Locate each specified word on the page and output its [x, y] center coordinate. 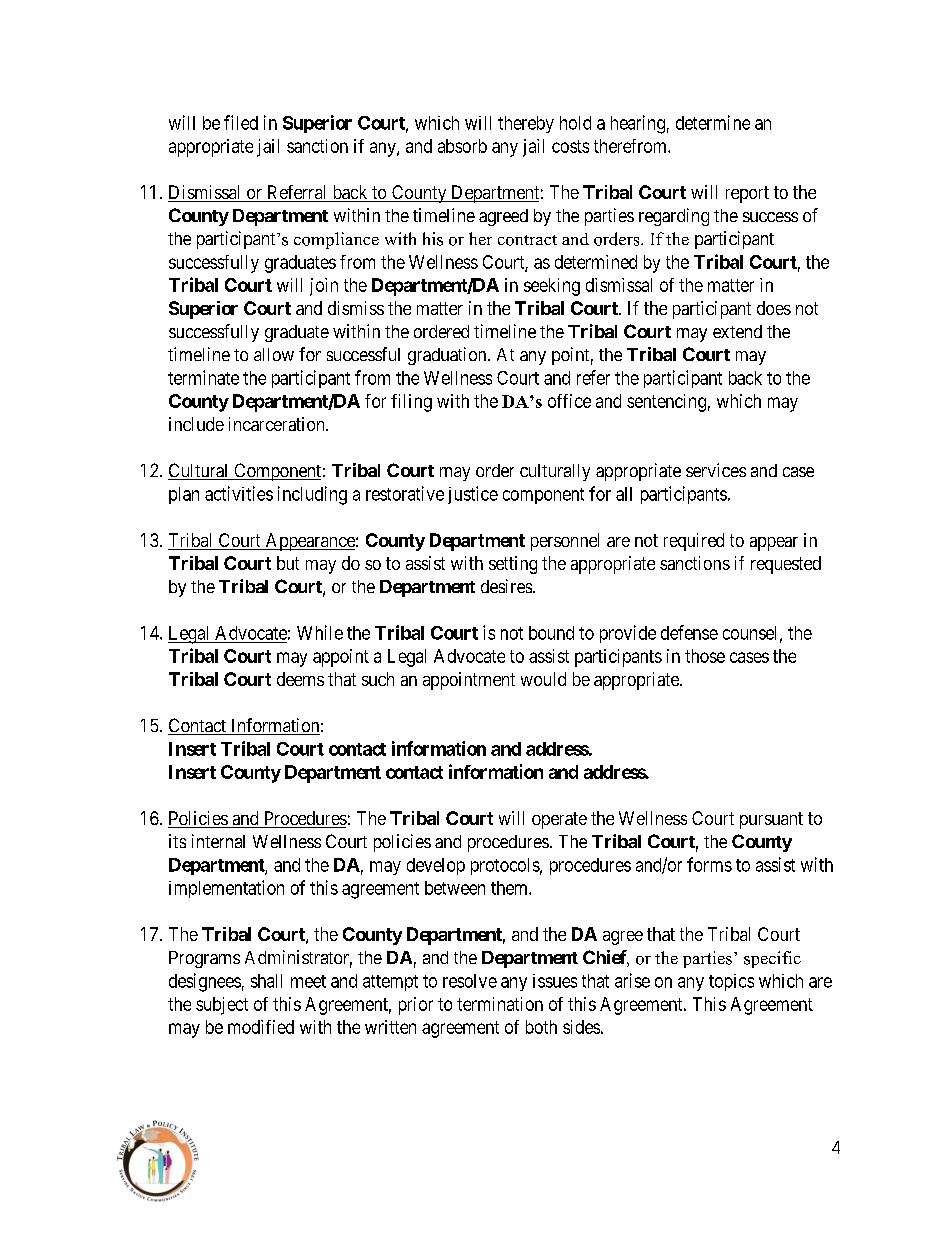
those [705, 656]
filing [411, 403]
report [747, 194]
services [716, 470]
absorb [462, 146]
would [543, 679]
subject [222, 1006]
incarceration [278, 424]
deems [300, 679]
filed [241, 122]
